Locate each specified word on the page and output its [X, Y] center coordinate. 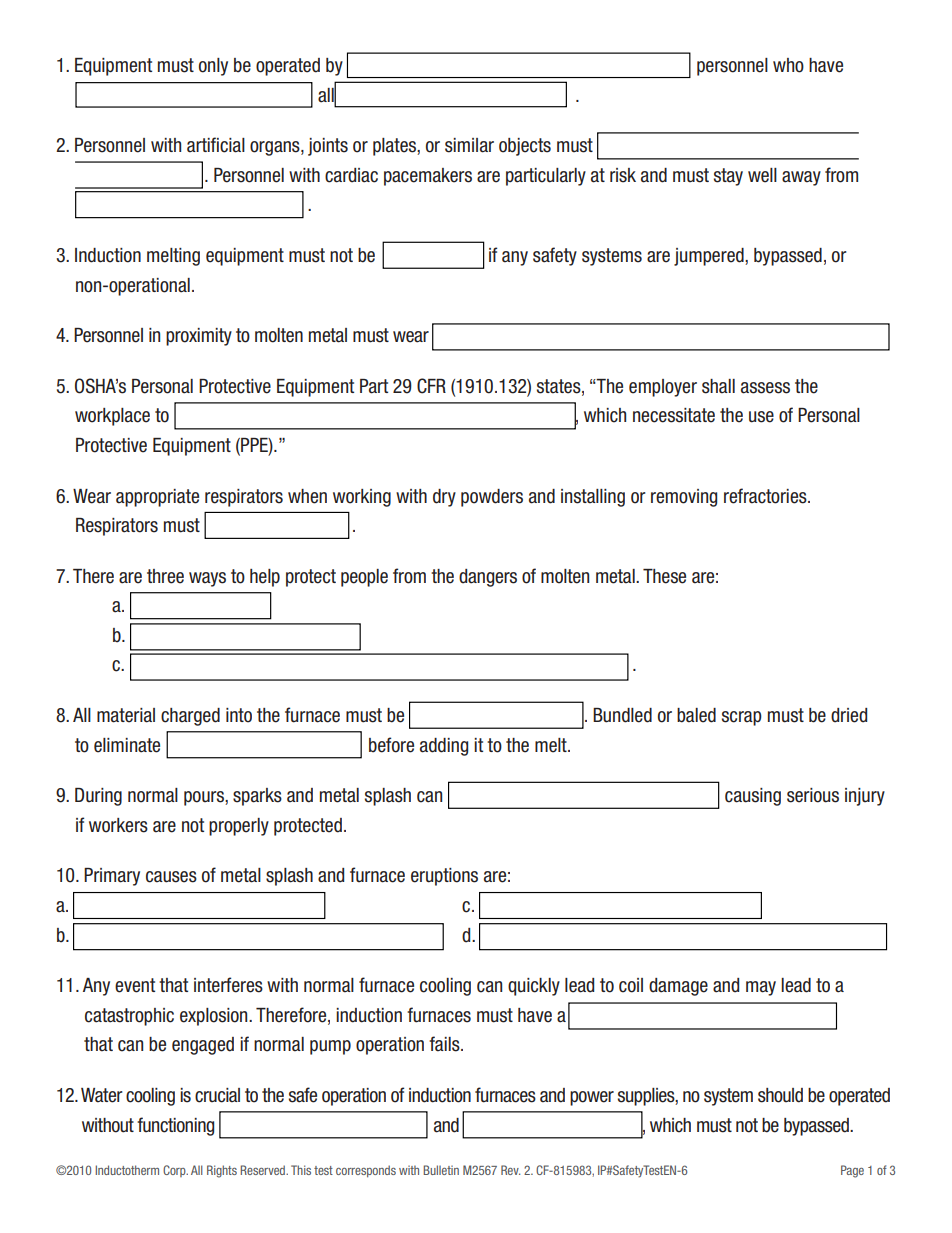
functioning [175, 1126]
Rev [510, 1170]
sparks [257, 797]
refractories [766, 496]
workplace [112, 417]
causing [753, 797]
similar [469, 145]
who [788, 65]
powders [492, 498]
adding [444, 747]
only [213, 67]
